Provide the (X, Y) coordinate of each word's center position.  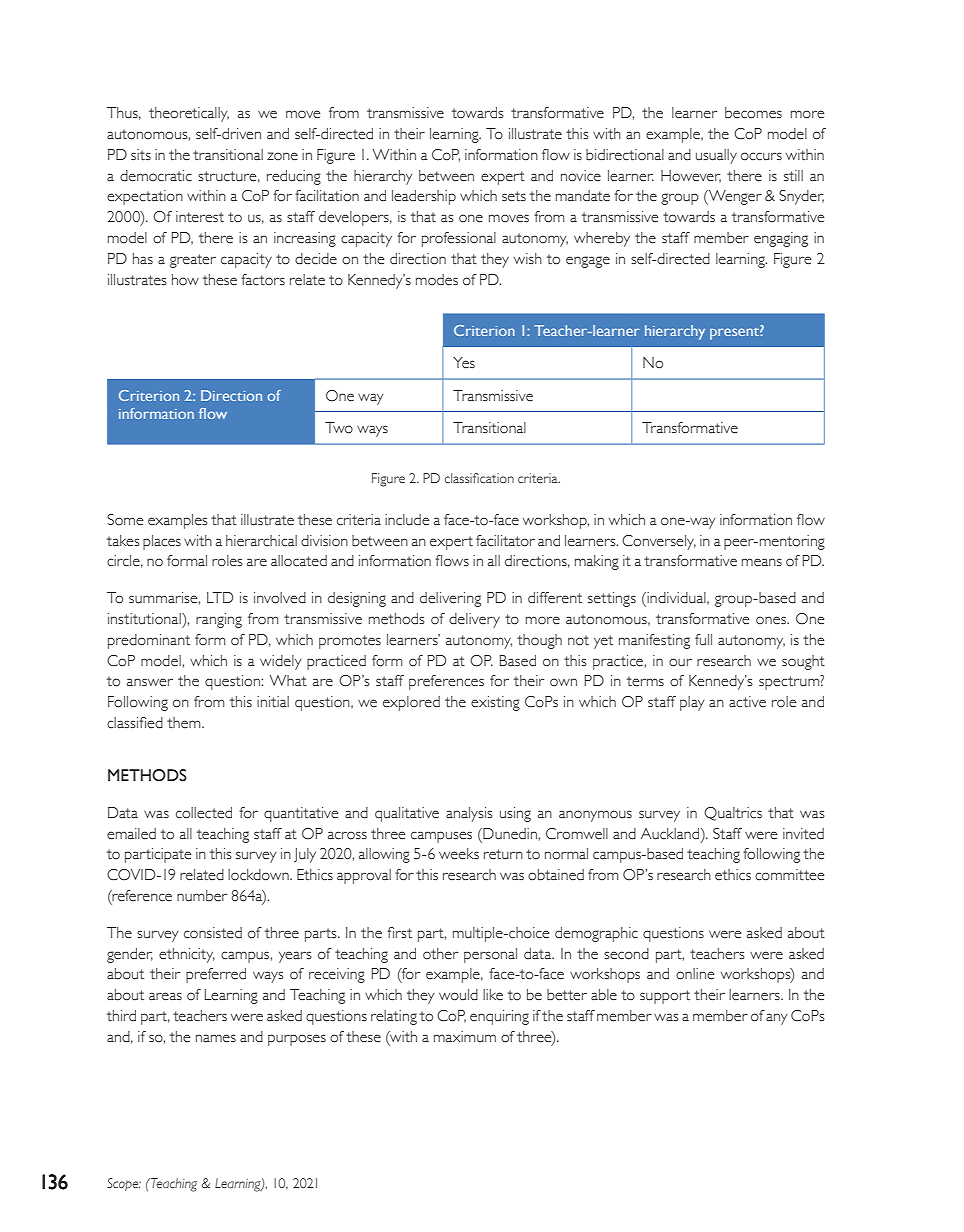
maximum (465, 1036)
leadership (424, 197)
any (776, 1019)
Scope (124, 1184)
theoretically (189, 114)
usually (716, 156)
